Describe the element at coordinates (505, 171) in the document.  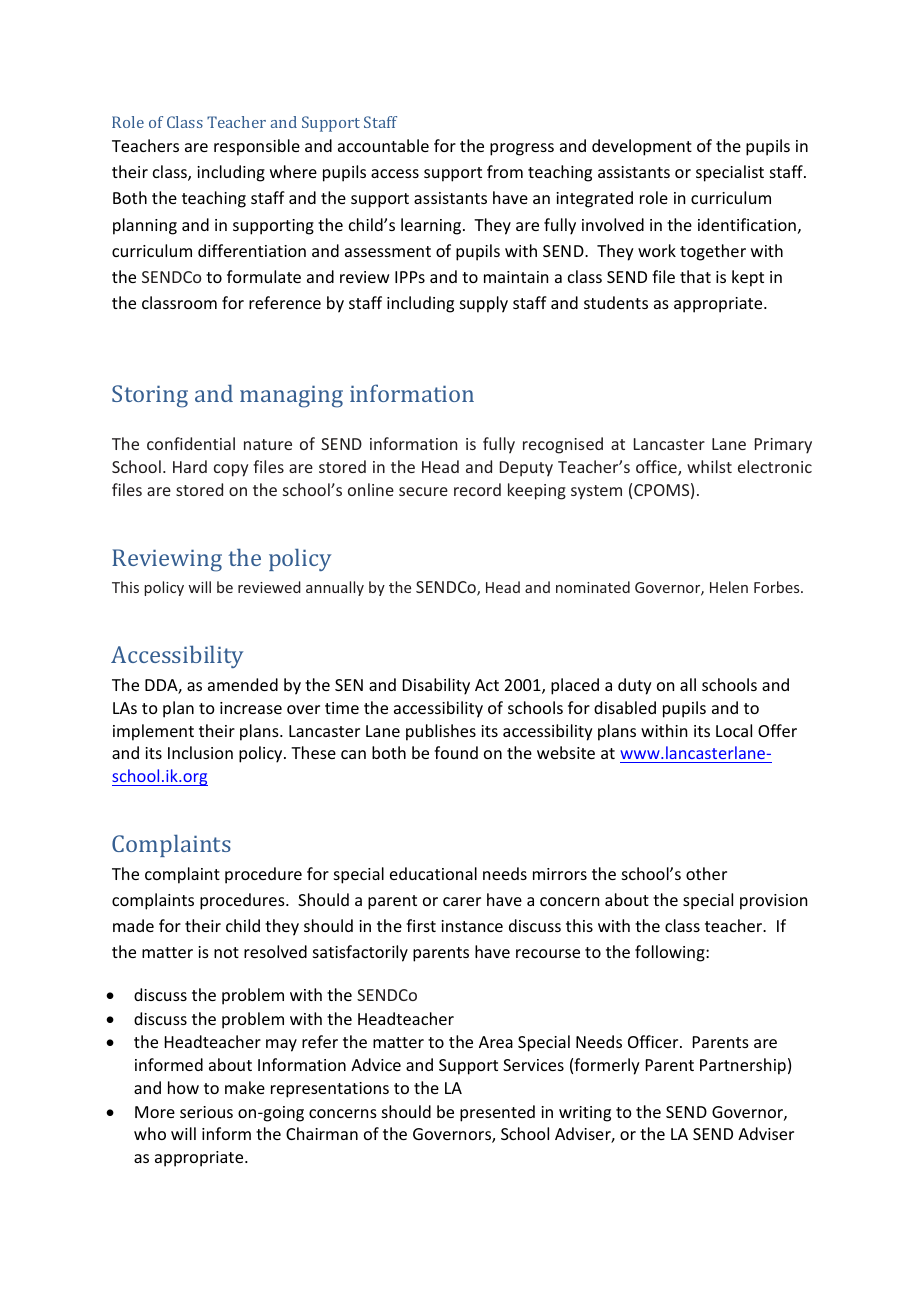
I see `from` at that location.
